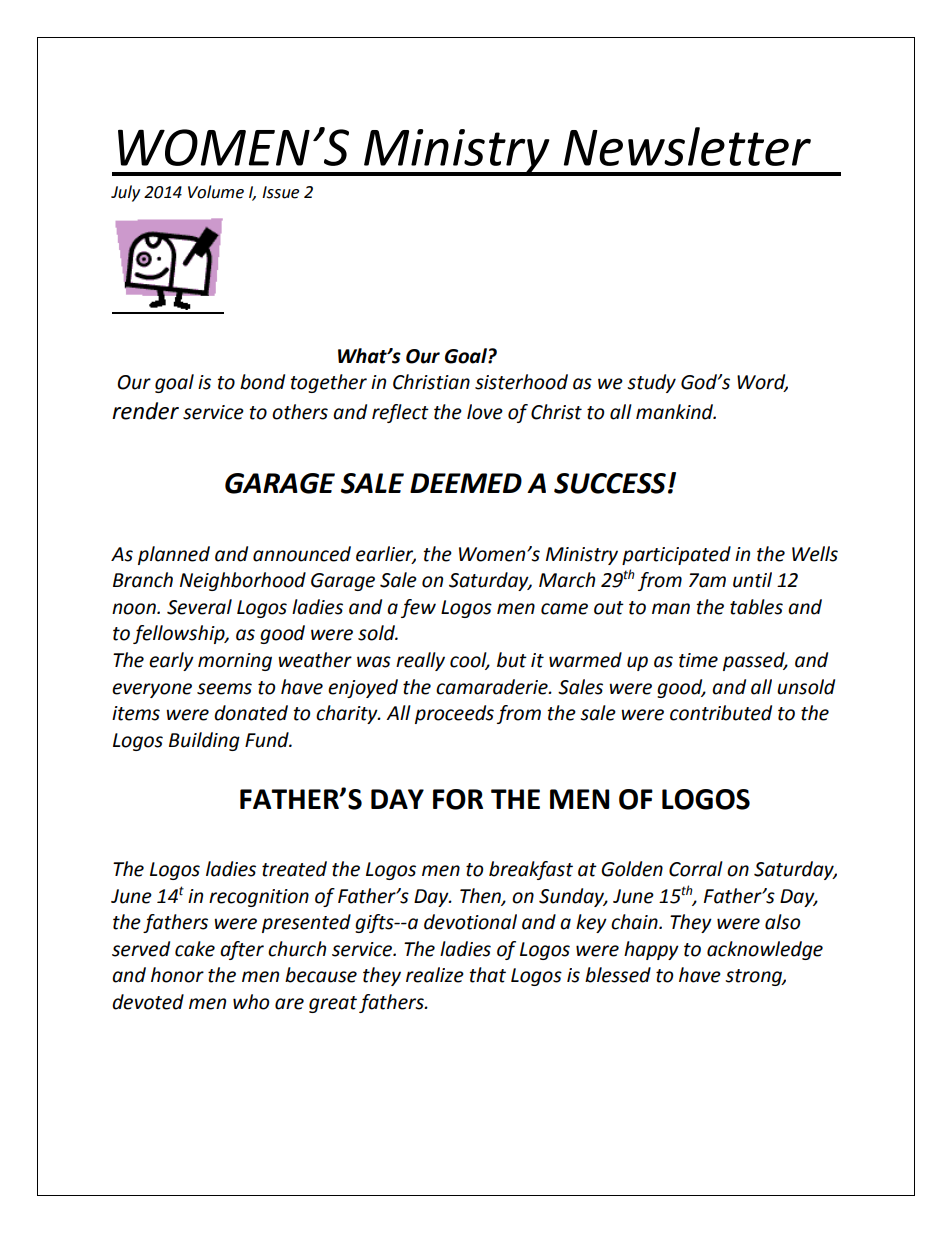  Describe the element at coordinates (454, 714) in the screenshot. I see `proceeds` at that location.
